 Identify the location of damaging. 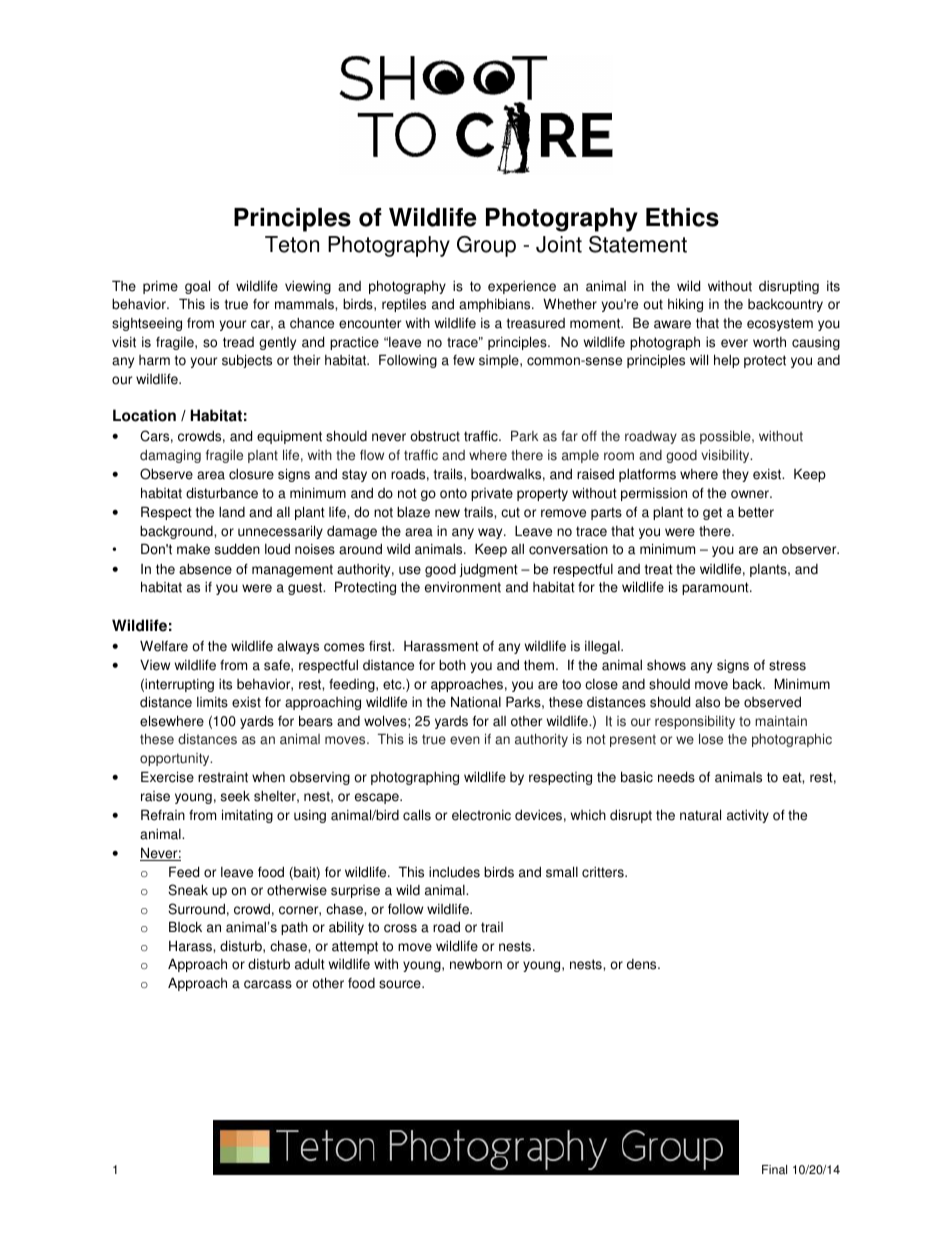
(170, 456).
